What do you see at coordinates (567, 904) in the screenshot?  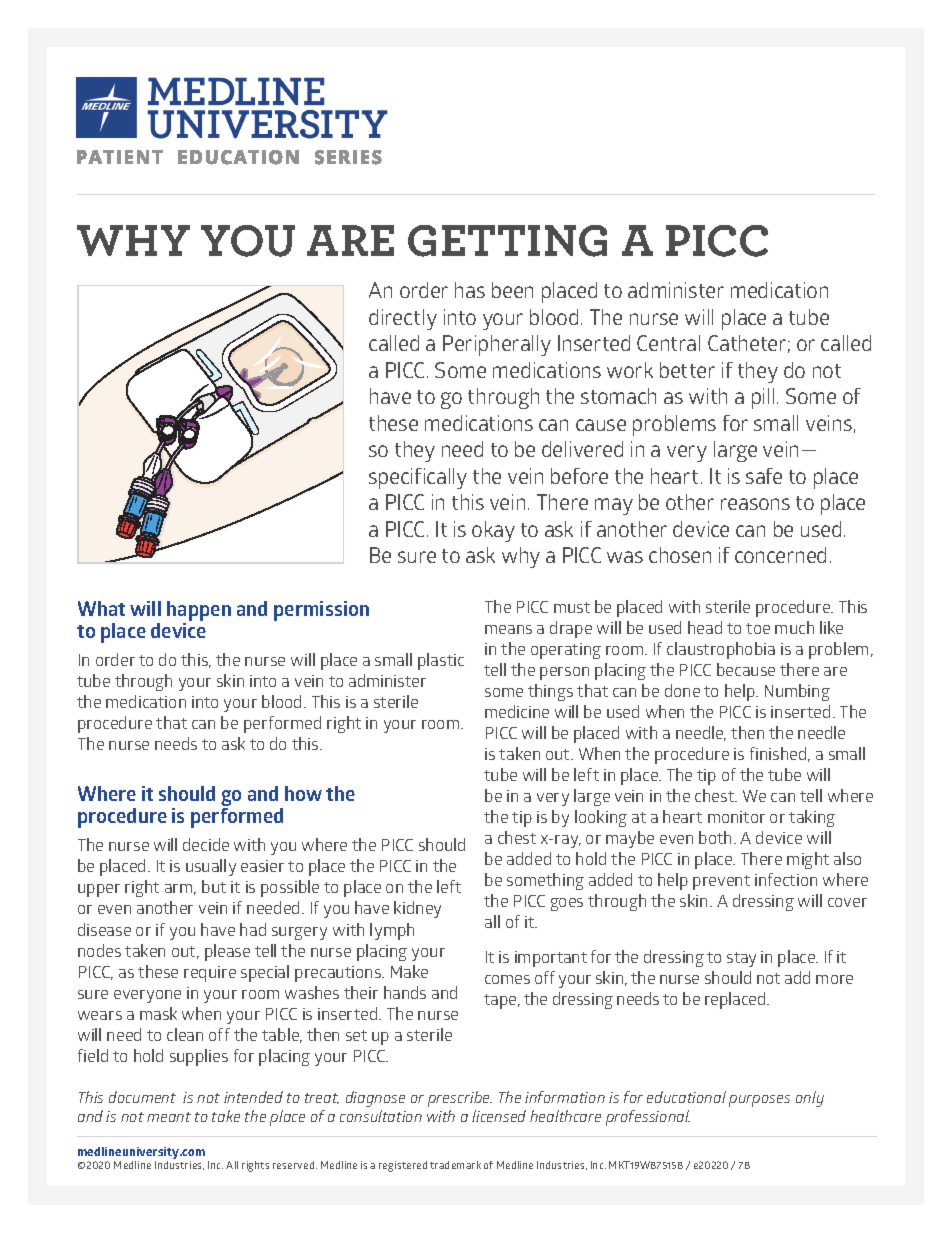 I see `goes` at bounding box center [567, 904].
